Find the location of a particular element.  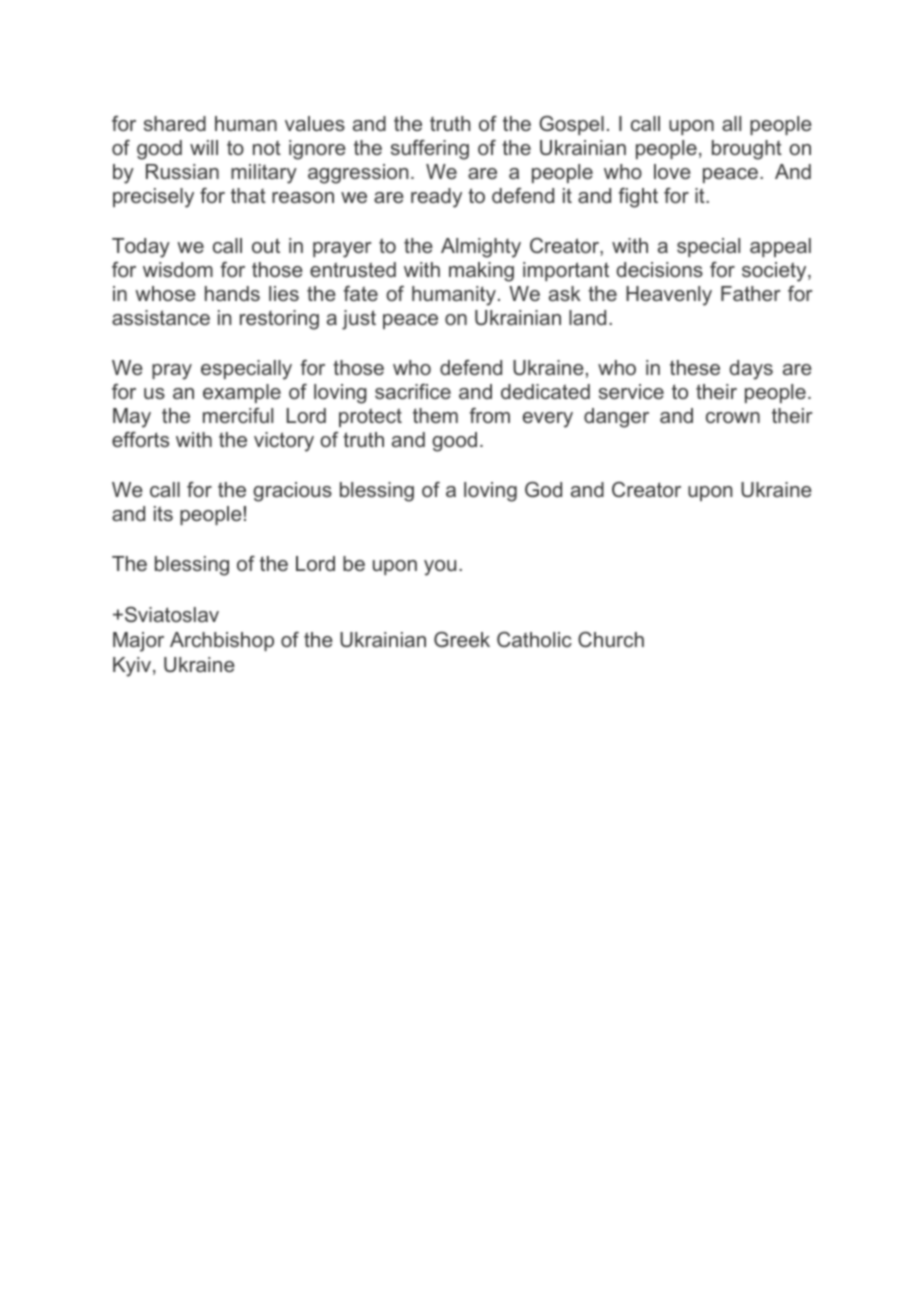

appeal is located at coordinates (780, 247).
